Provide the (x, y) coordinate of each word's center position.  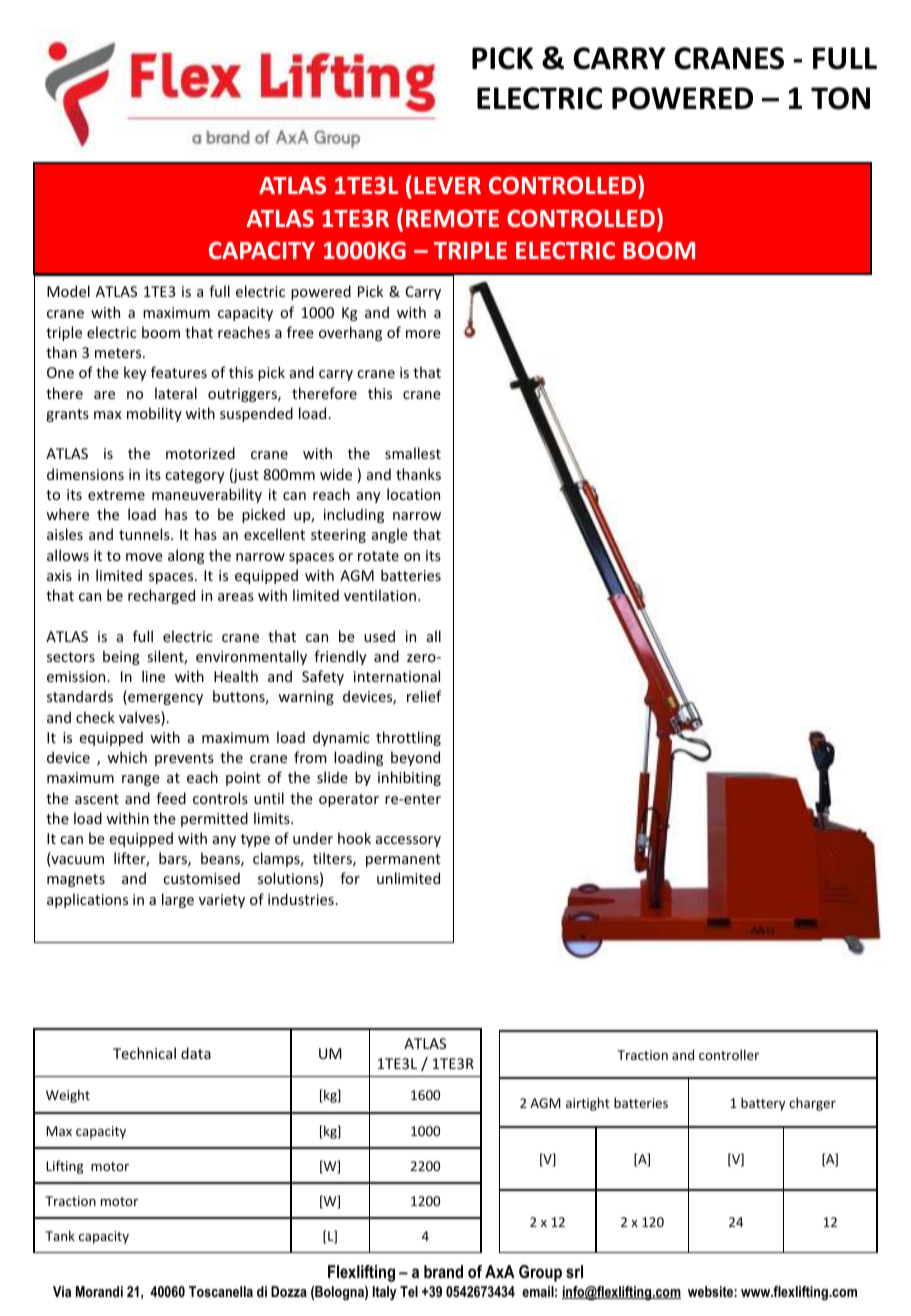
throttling (408, 738)
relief (424, 696)
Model (68, 291)
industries (302, 899)
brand (443, 1271)
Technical (144, 1053)
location (413, 494)
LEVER (447, 185)
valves (140, 718)
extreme (116, 495)
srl (574, 1271)
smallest (413, 453)
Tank (60, 1235)
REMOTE (452, 218)
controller (729, 1054)
